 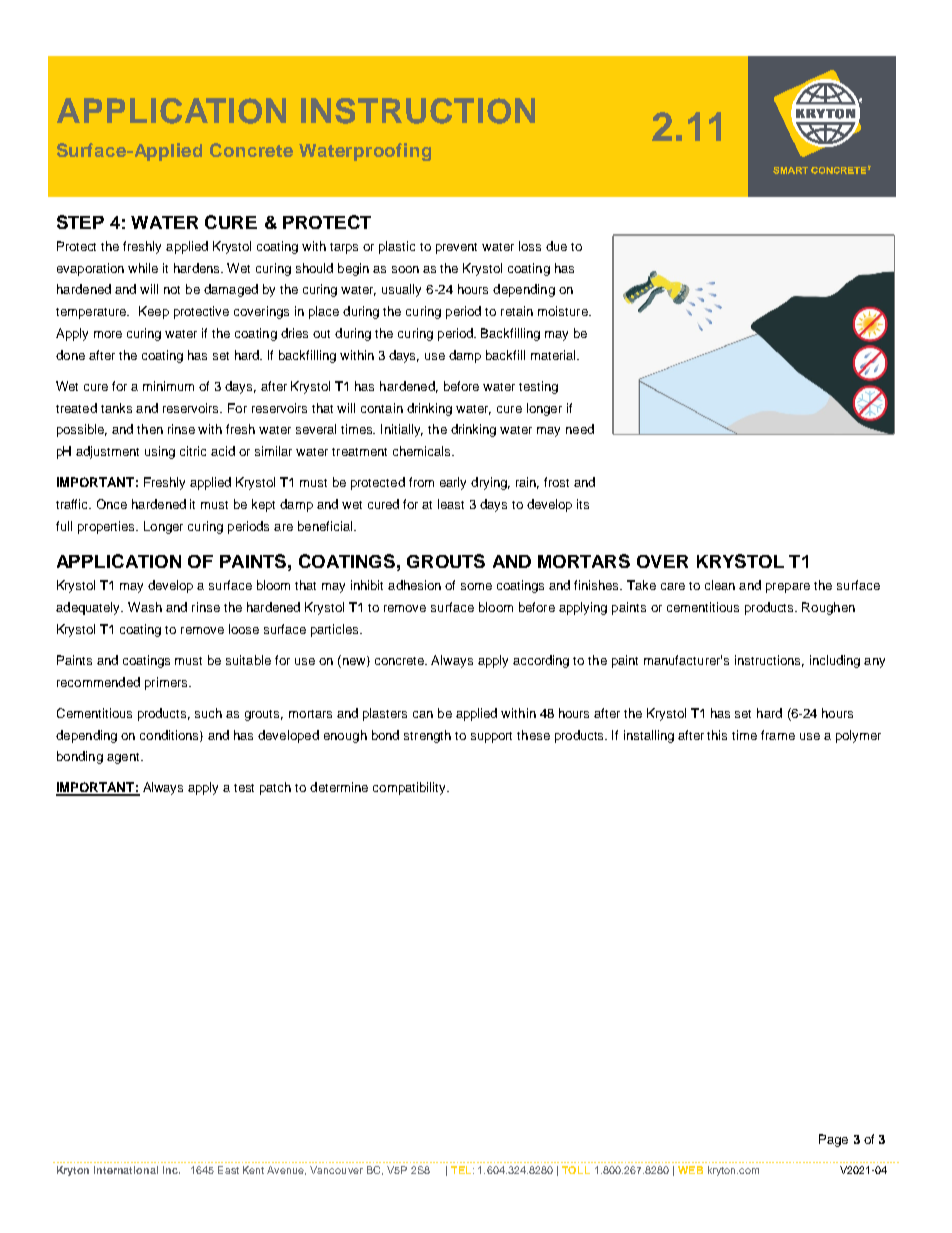 What do you see at coordinates (143, 268) in the image?
I see `while` at bounding box center [143, 268].
